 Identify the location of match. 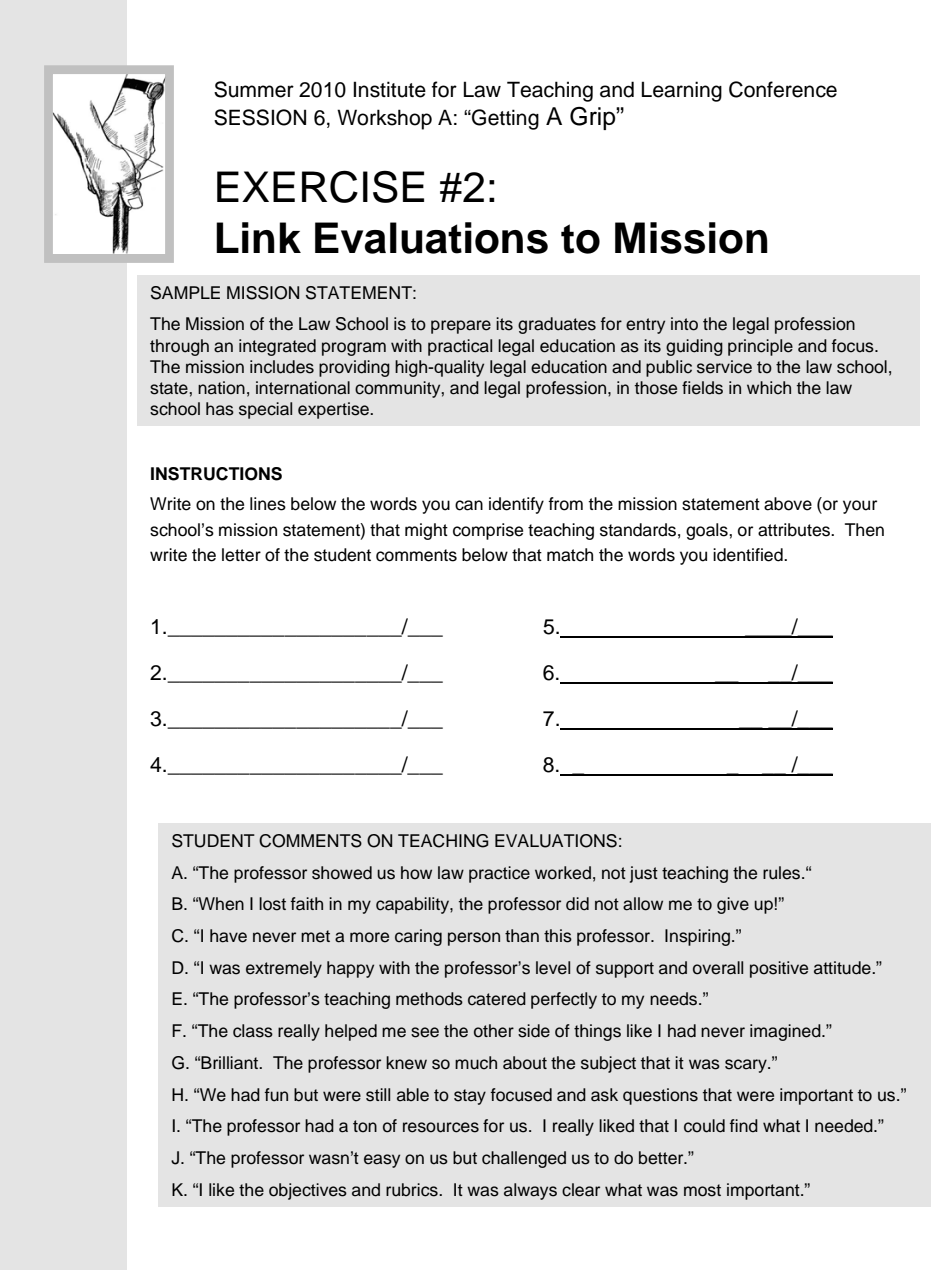
(570, 555).
